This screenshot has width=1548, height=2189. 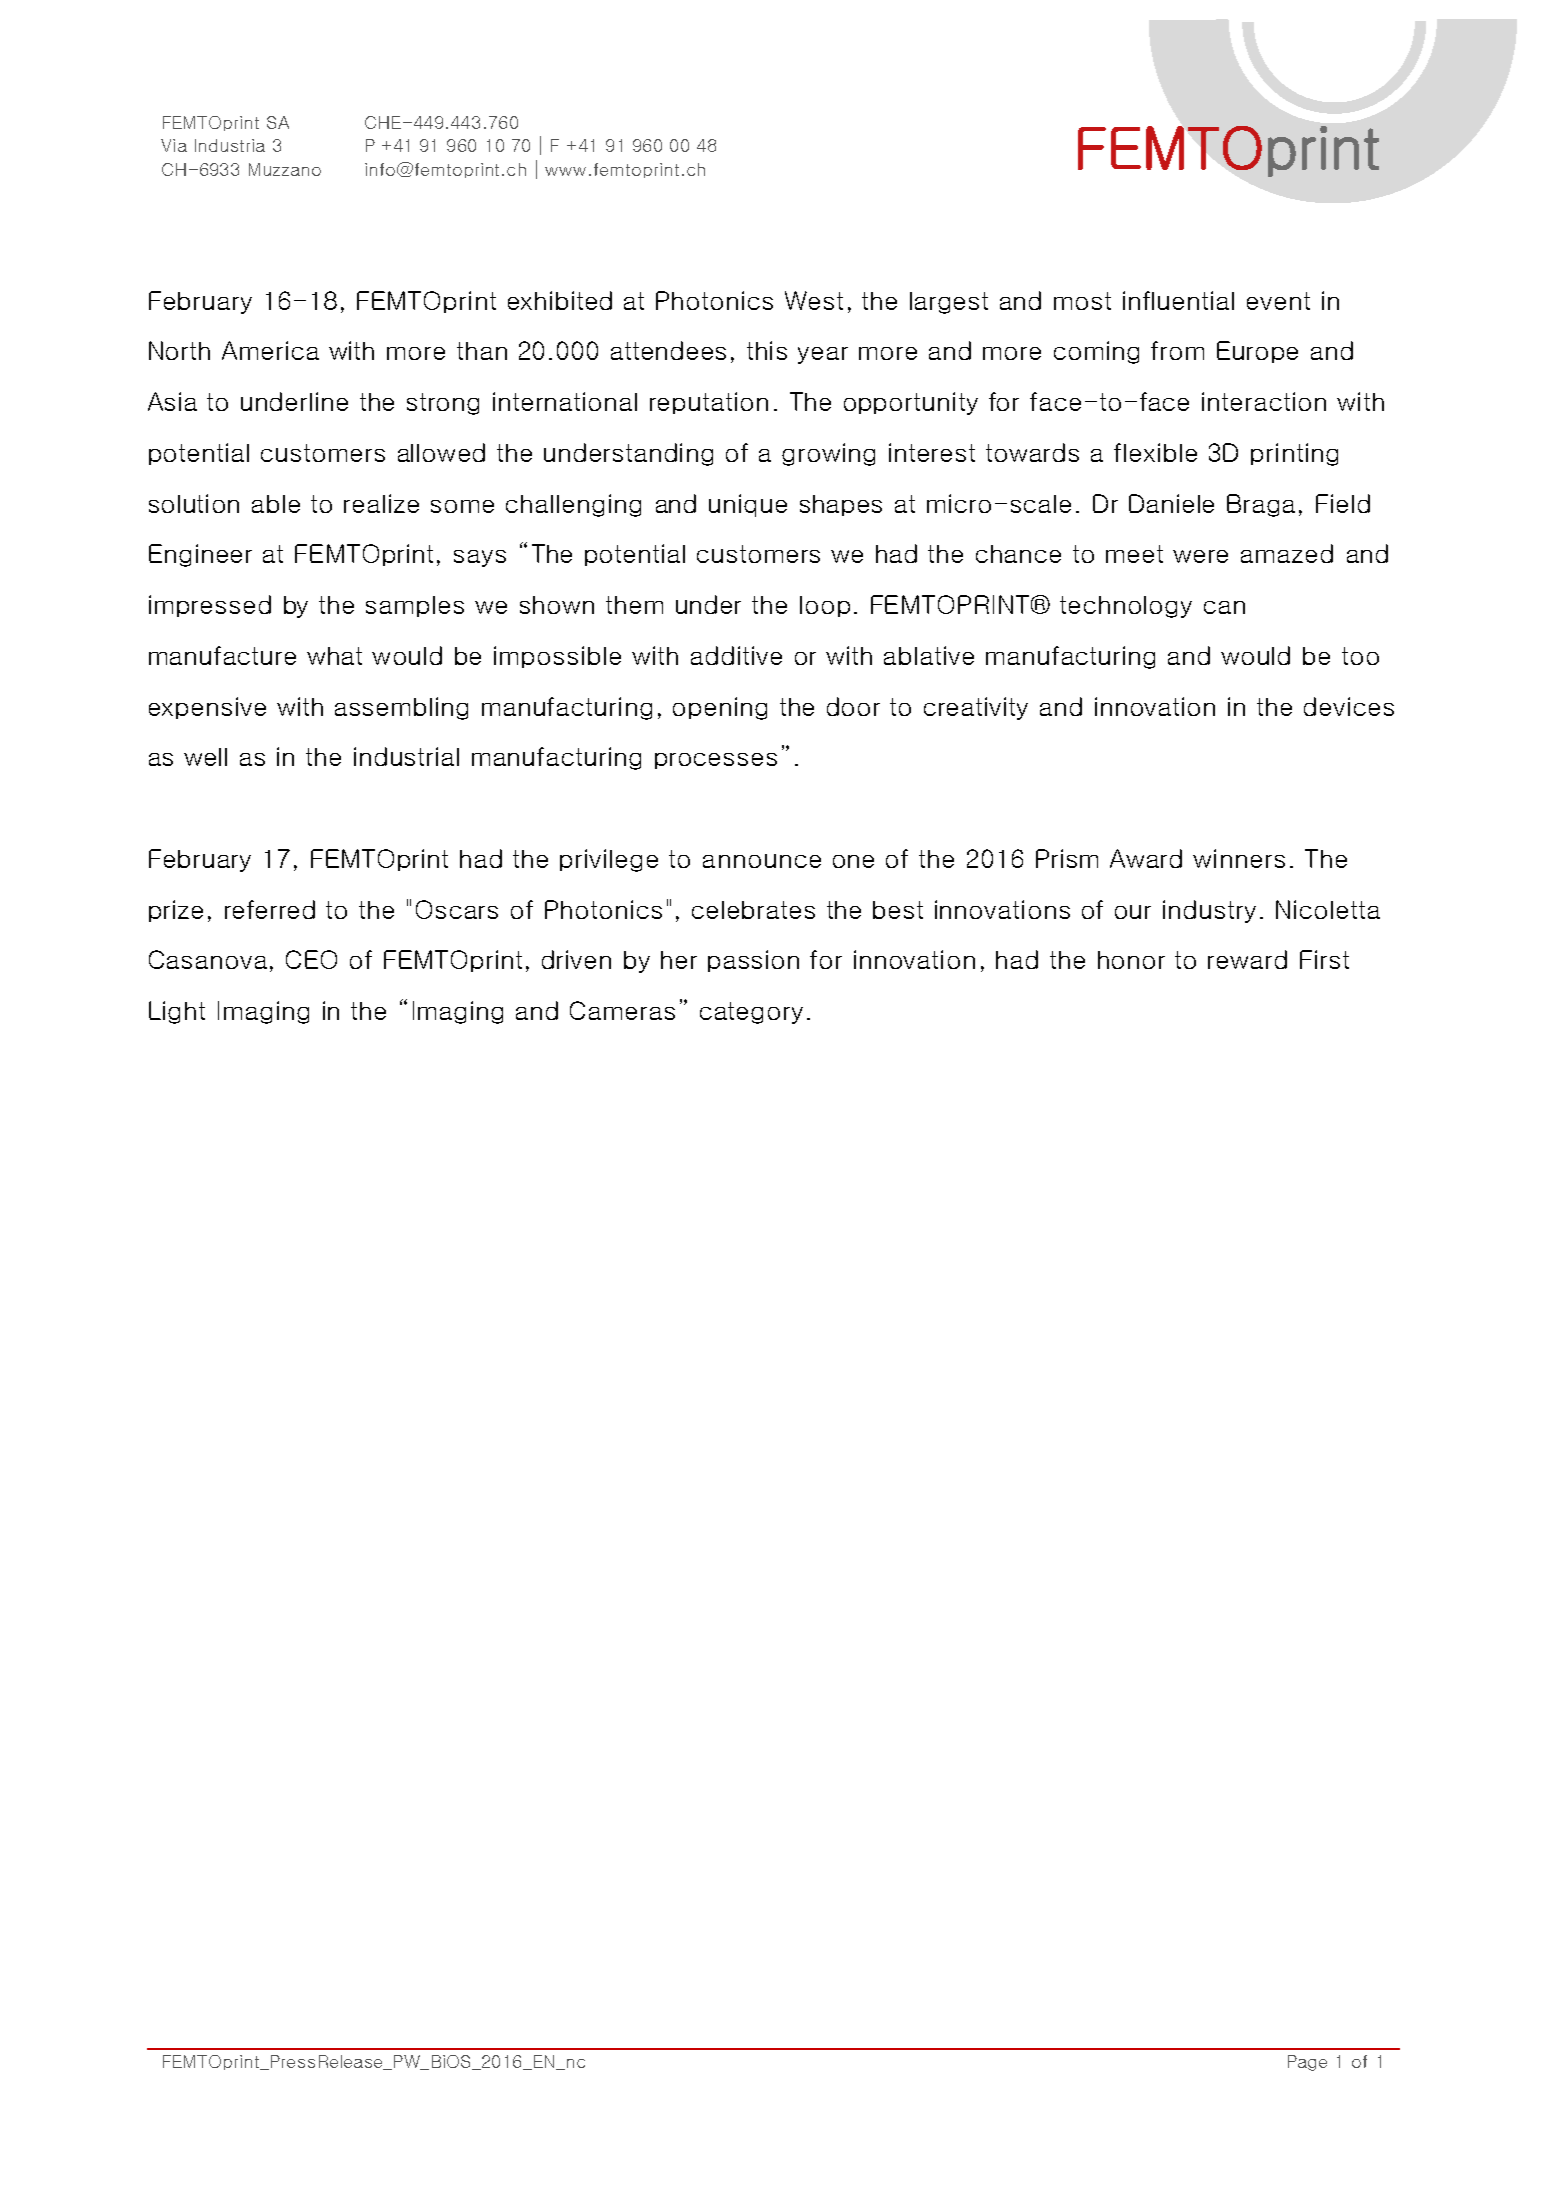 I want to click on category, so click(x=751, y=1013).
